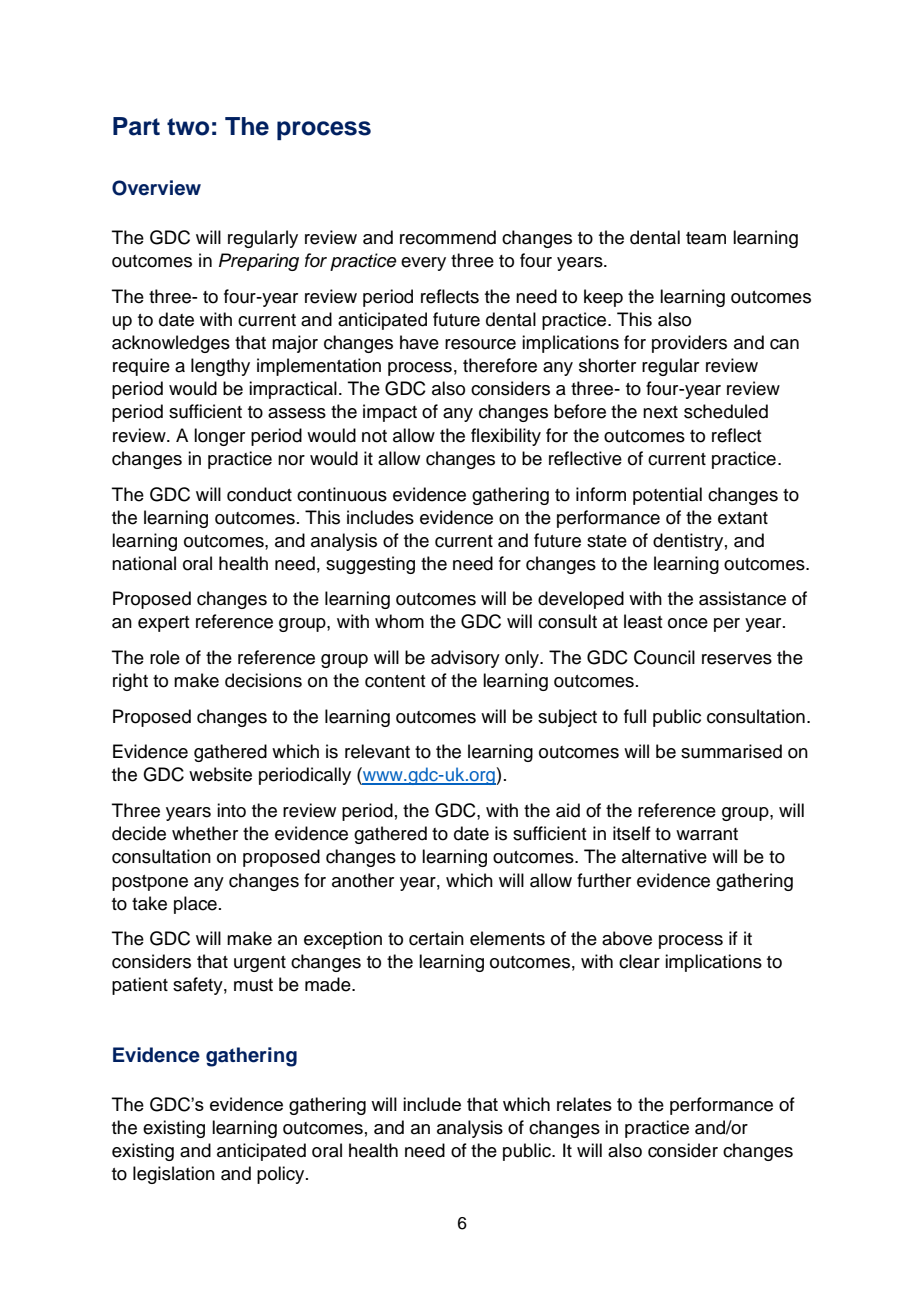  I want to click on conduct, so click(259, 494).
